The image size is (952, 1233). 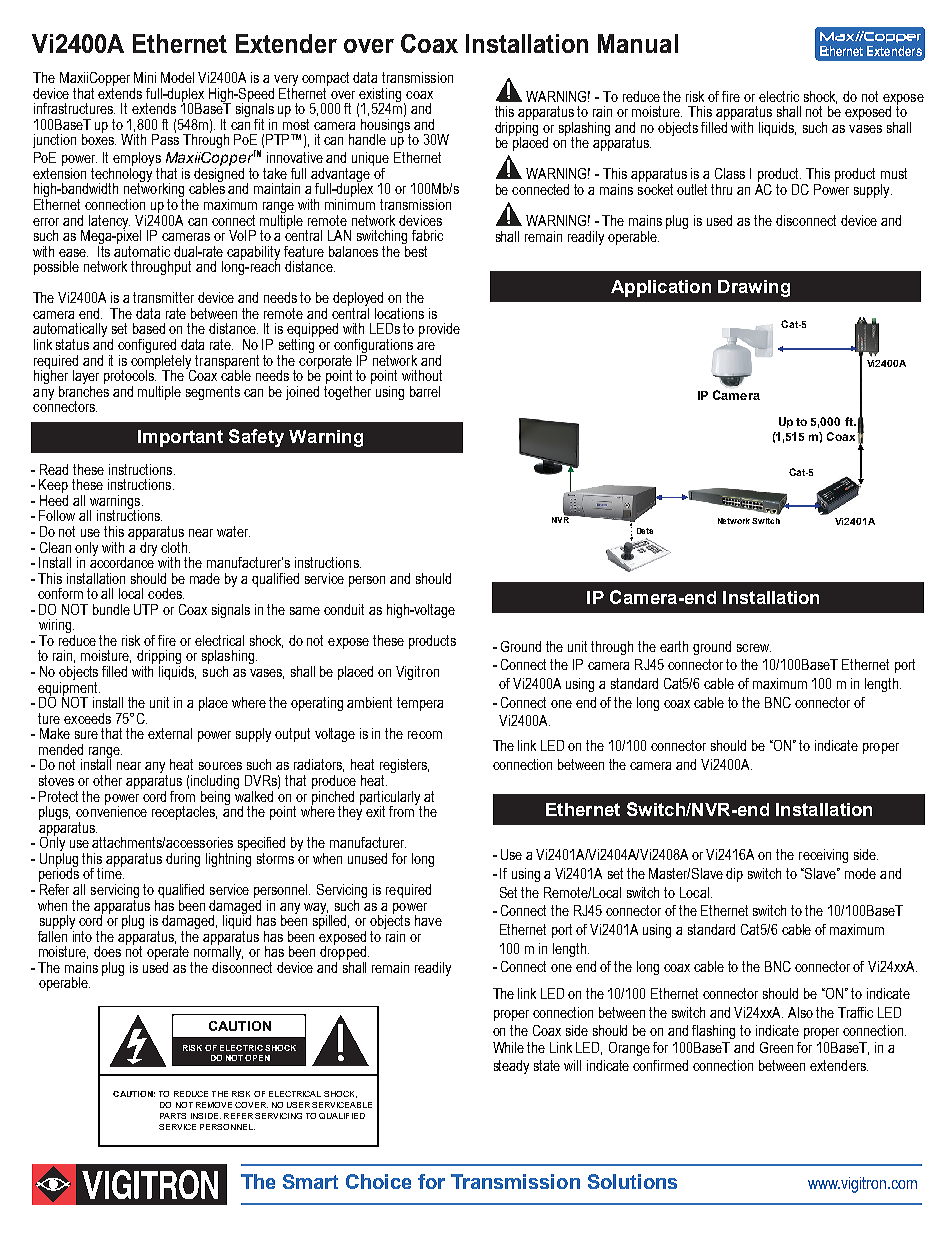 I want to click on Choice, so click(x=378, y=1181).
